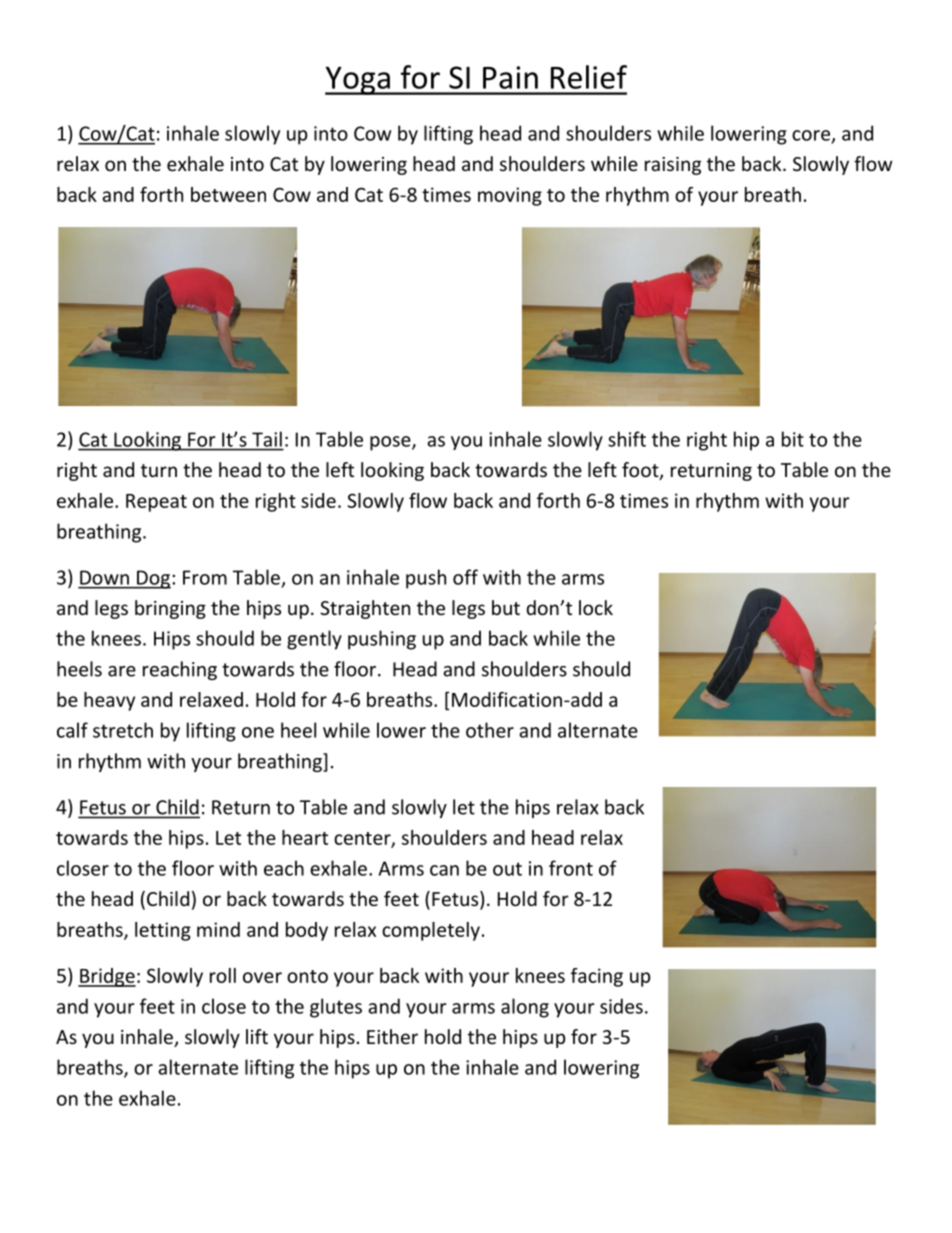  I want to click on lock, so click(596, 607).
